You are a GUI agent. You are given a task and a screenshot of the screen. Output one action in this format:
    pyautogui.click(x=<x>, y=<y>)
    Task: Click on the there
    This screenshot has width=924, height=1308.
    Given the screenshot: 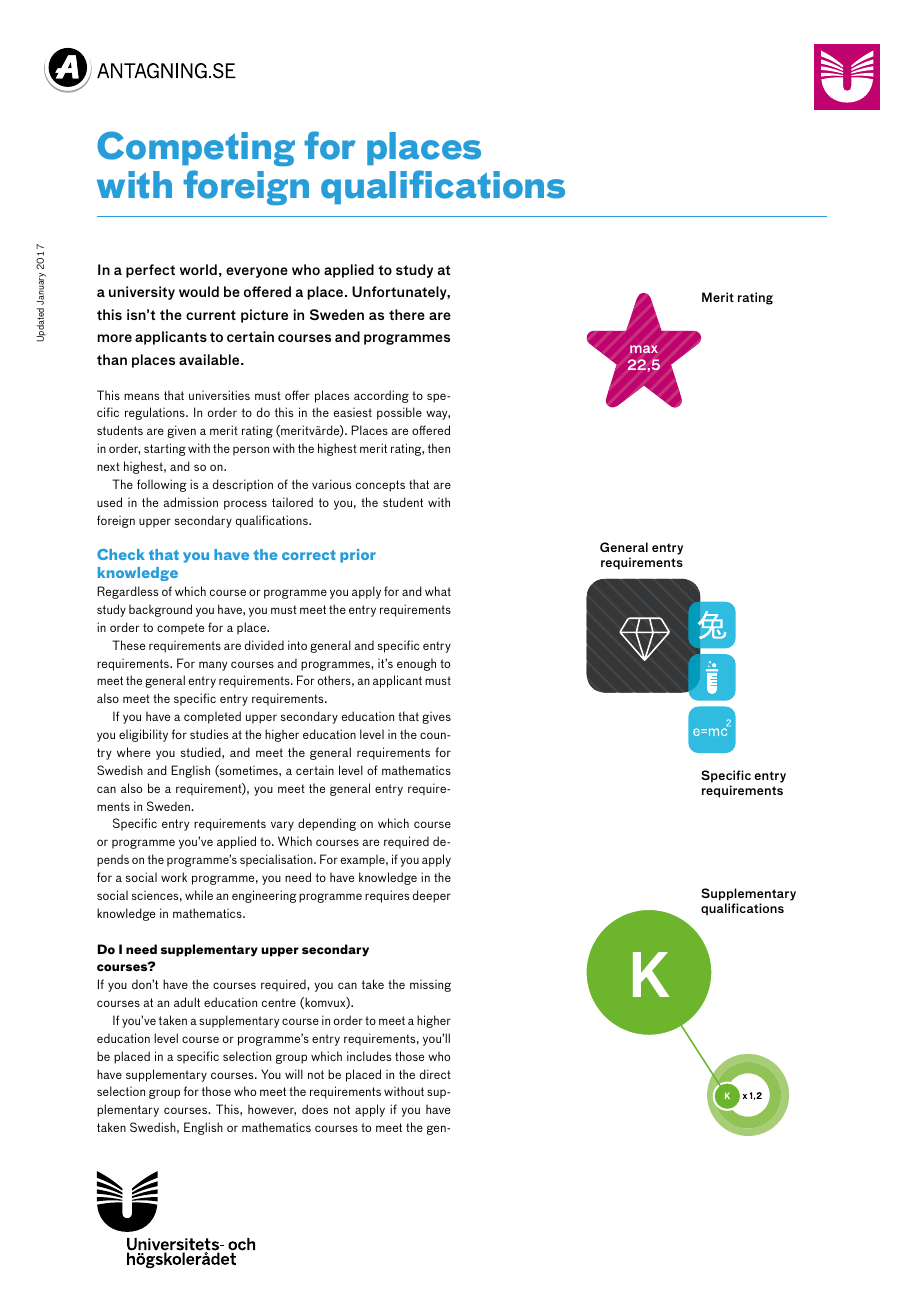 What is the action you would take?
    pyautogui.click(x=407, y=314)
